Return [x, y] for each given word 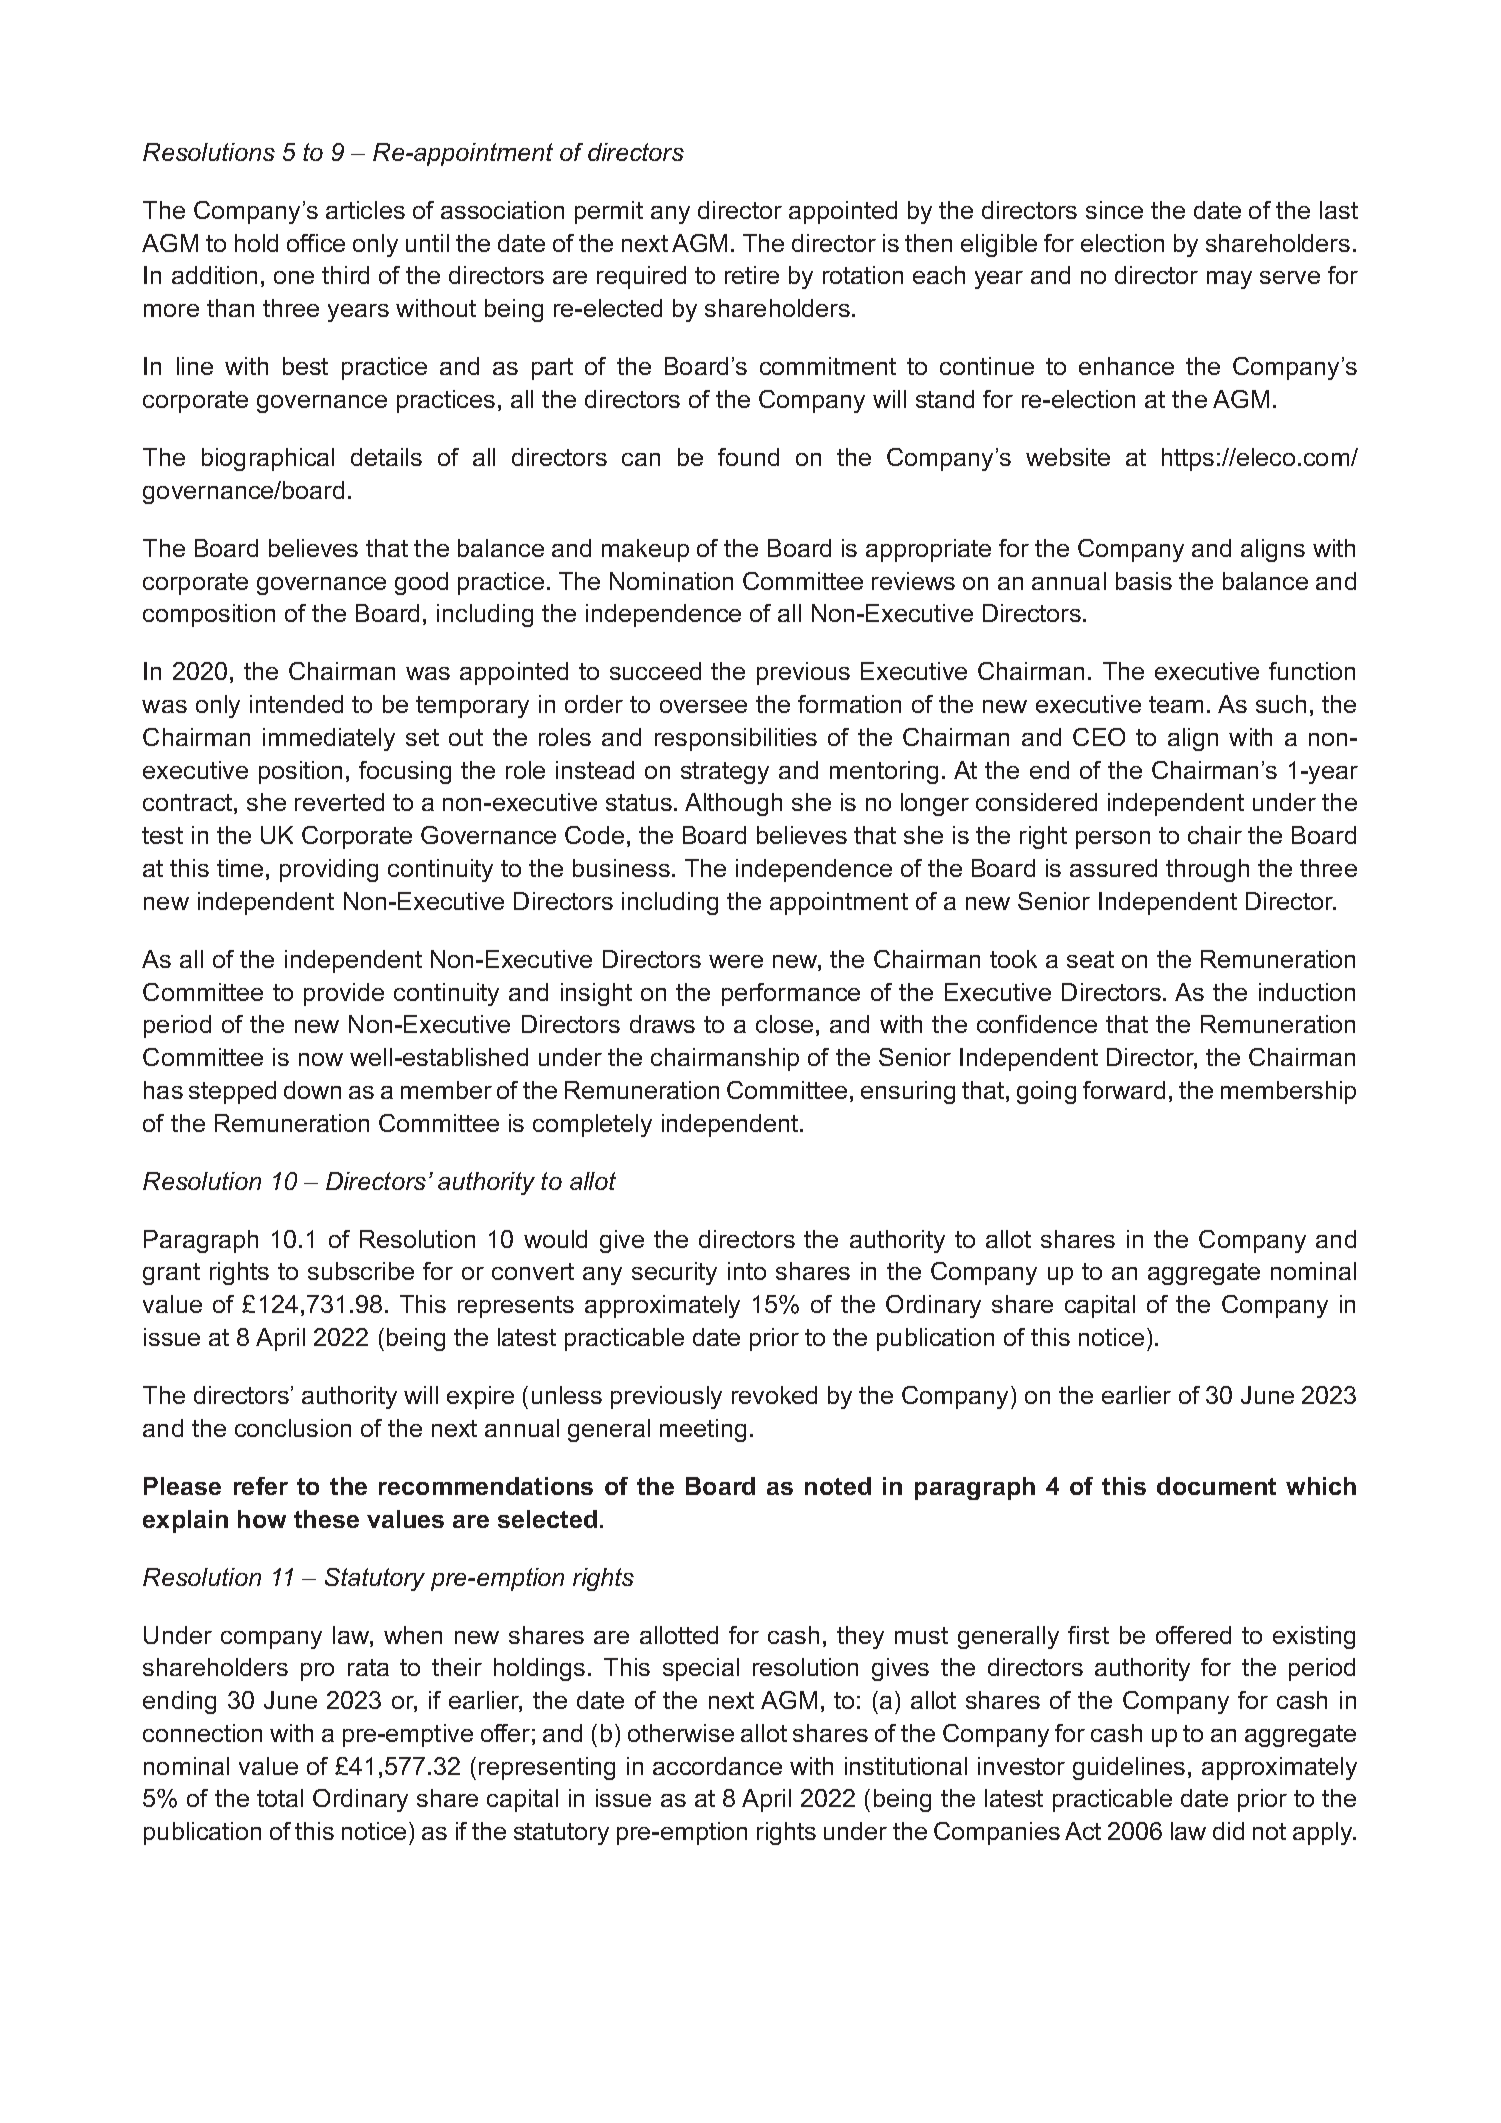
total [280, 1798]
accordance [717, 1766]
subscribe [361, 1271]
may [1229, 280]
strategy [725, 773]
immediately [329, 739]
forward [1124, 1090]
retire [752, 275]
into [747, 1271]
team [1176, 704]
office [316, 243]
